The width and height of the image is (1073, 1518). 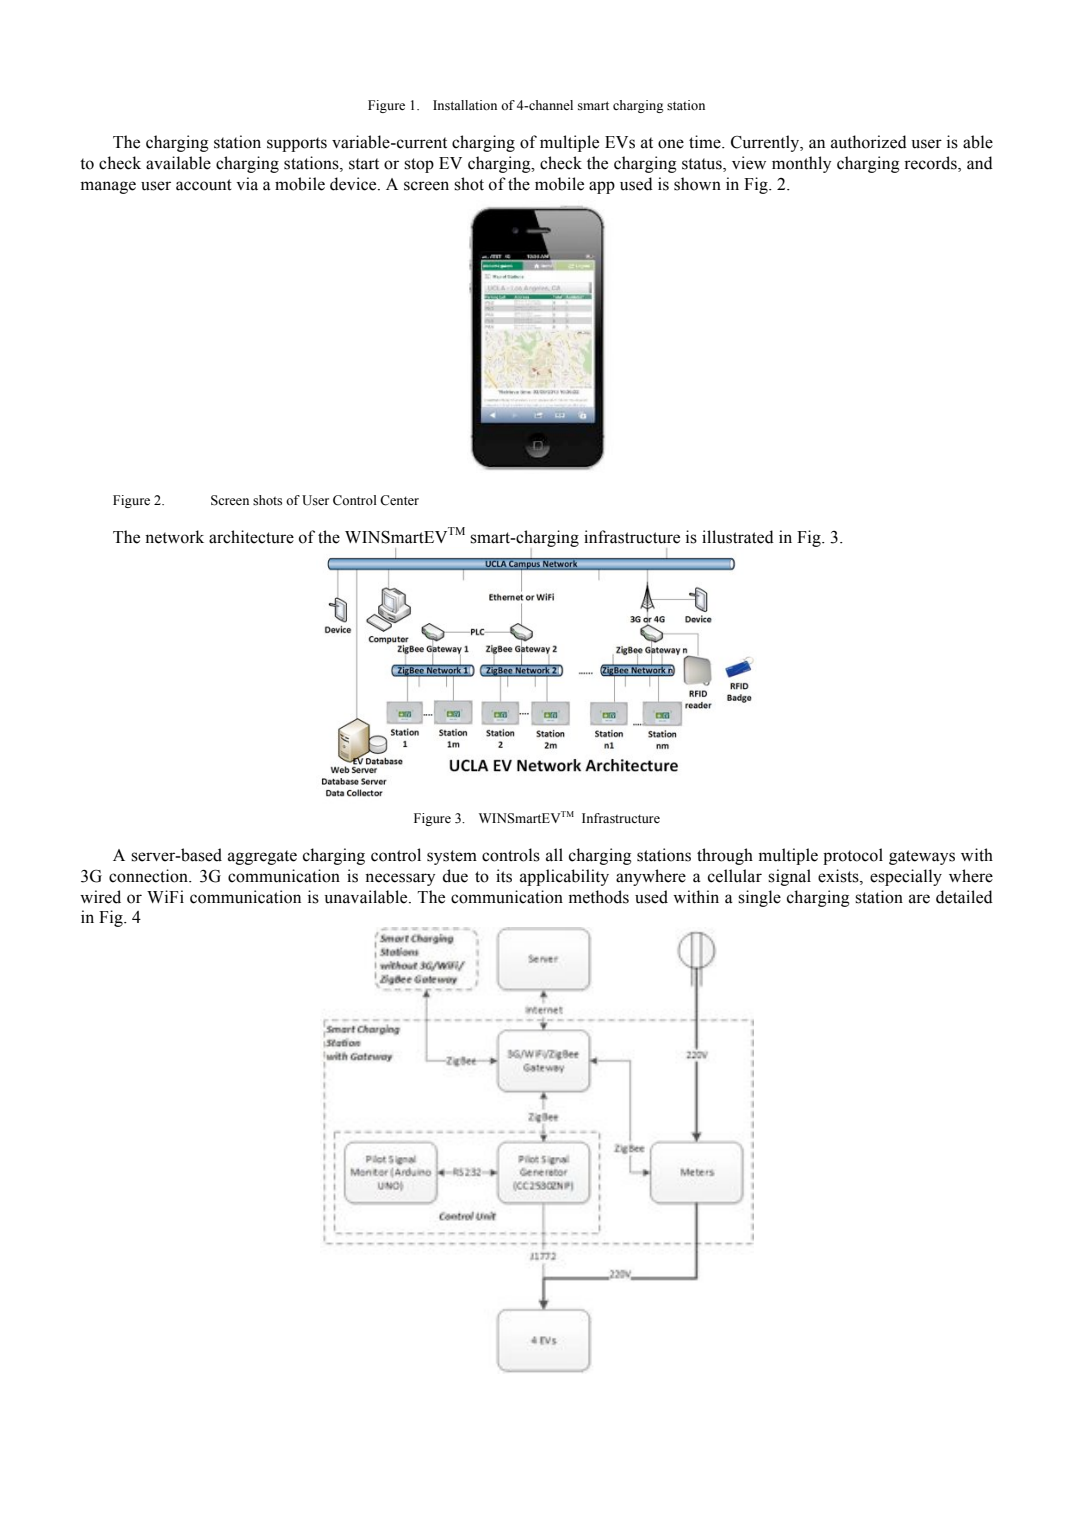 What do you see at coordinates (922, 857) in the image?
I see `gateways` at bounding box center [922, 857].
